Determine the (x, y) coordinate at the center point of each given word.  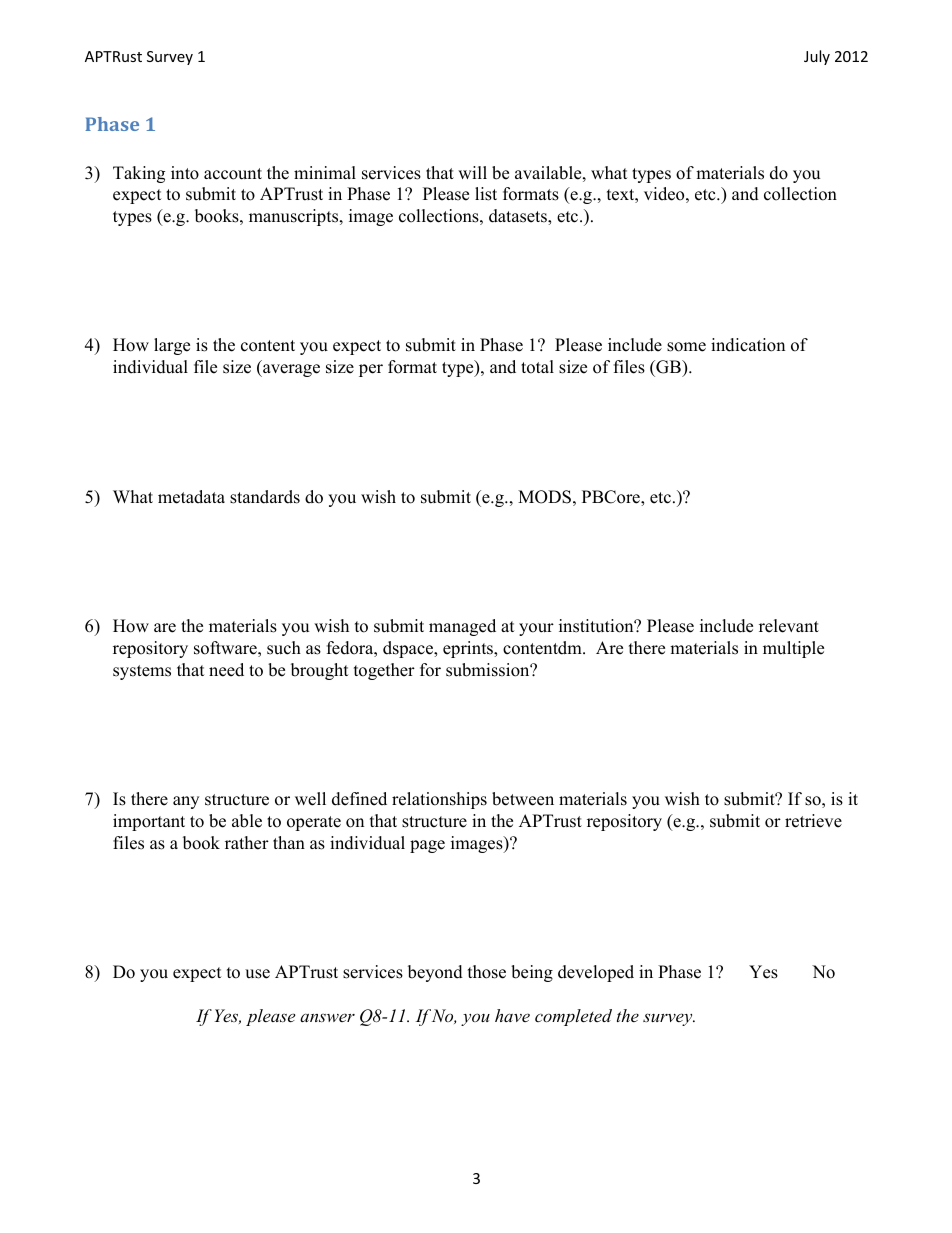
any (186, 802)
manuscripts (295, 217)
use (257, 974)
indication (748, 345)
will (472, 172)
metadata (191, 497)
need (226, 670)
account (233, 174)
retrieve (813, 821)
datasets (519, 217)
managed (462, 627)
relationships (439, 800)
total (537, 367)
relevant (789, 626)
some (686, 347)
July (817, 57)
